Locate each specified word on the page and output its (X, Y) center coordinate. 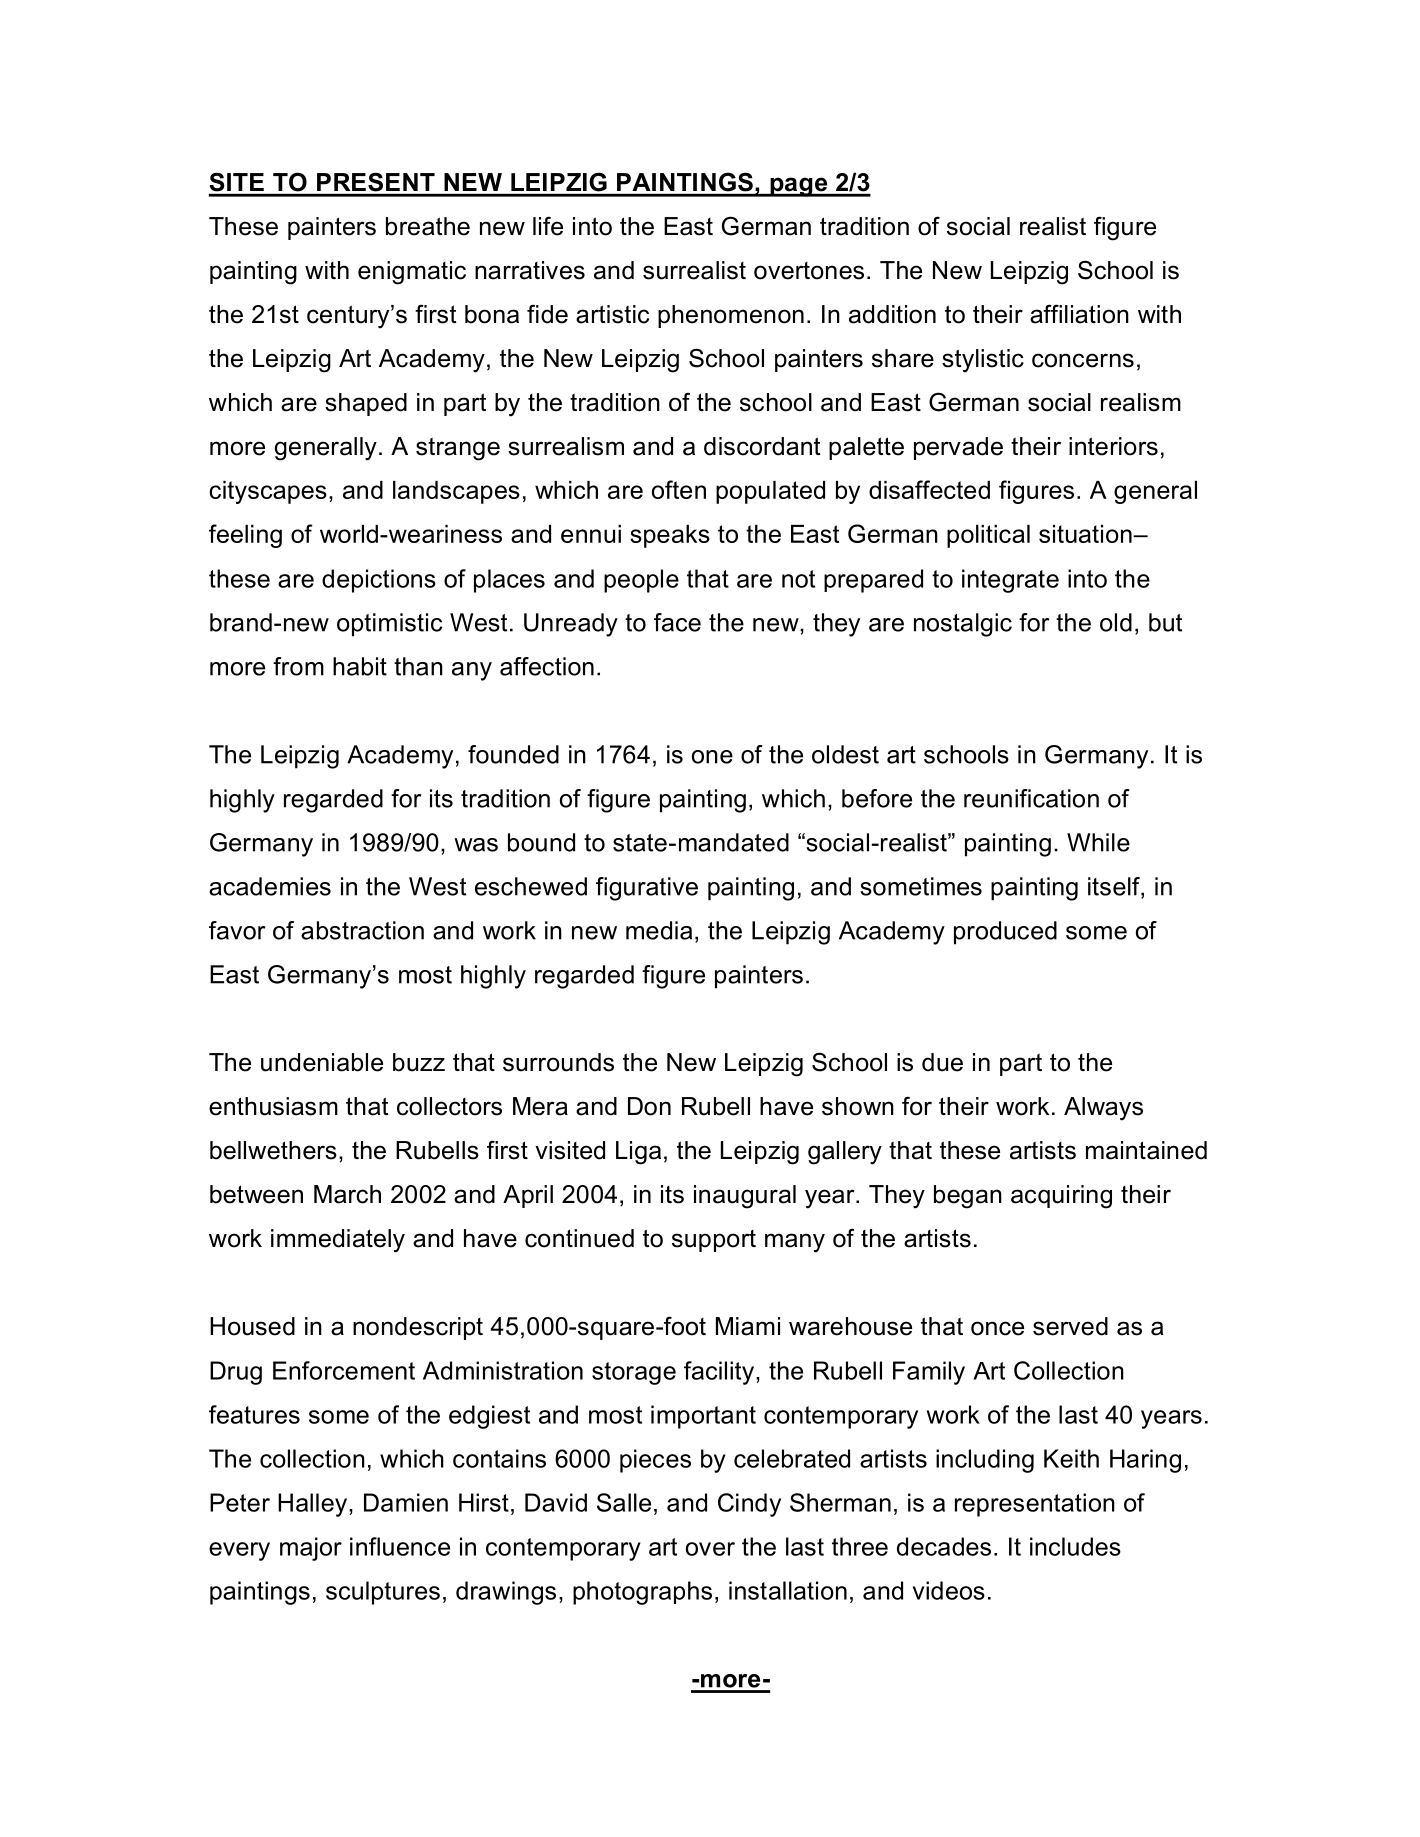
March (347, 1194)
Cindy (749, 1505)
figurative (647, 889)
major (311, 1549)
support (714, 1241)
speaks (670, 536)
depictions (379, 581)
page (799, 187)
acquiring (1061, 1197)
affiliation (1079, 314)
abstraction (362, 930)
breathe (428, 226)
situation (1086, 534)
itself (1115, 887)
